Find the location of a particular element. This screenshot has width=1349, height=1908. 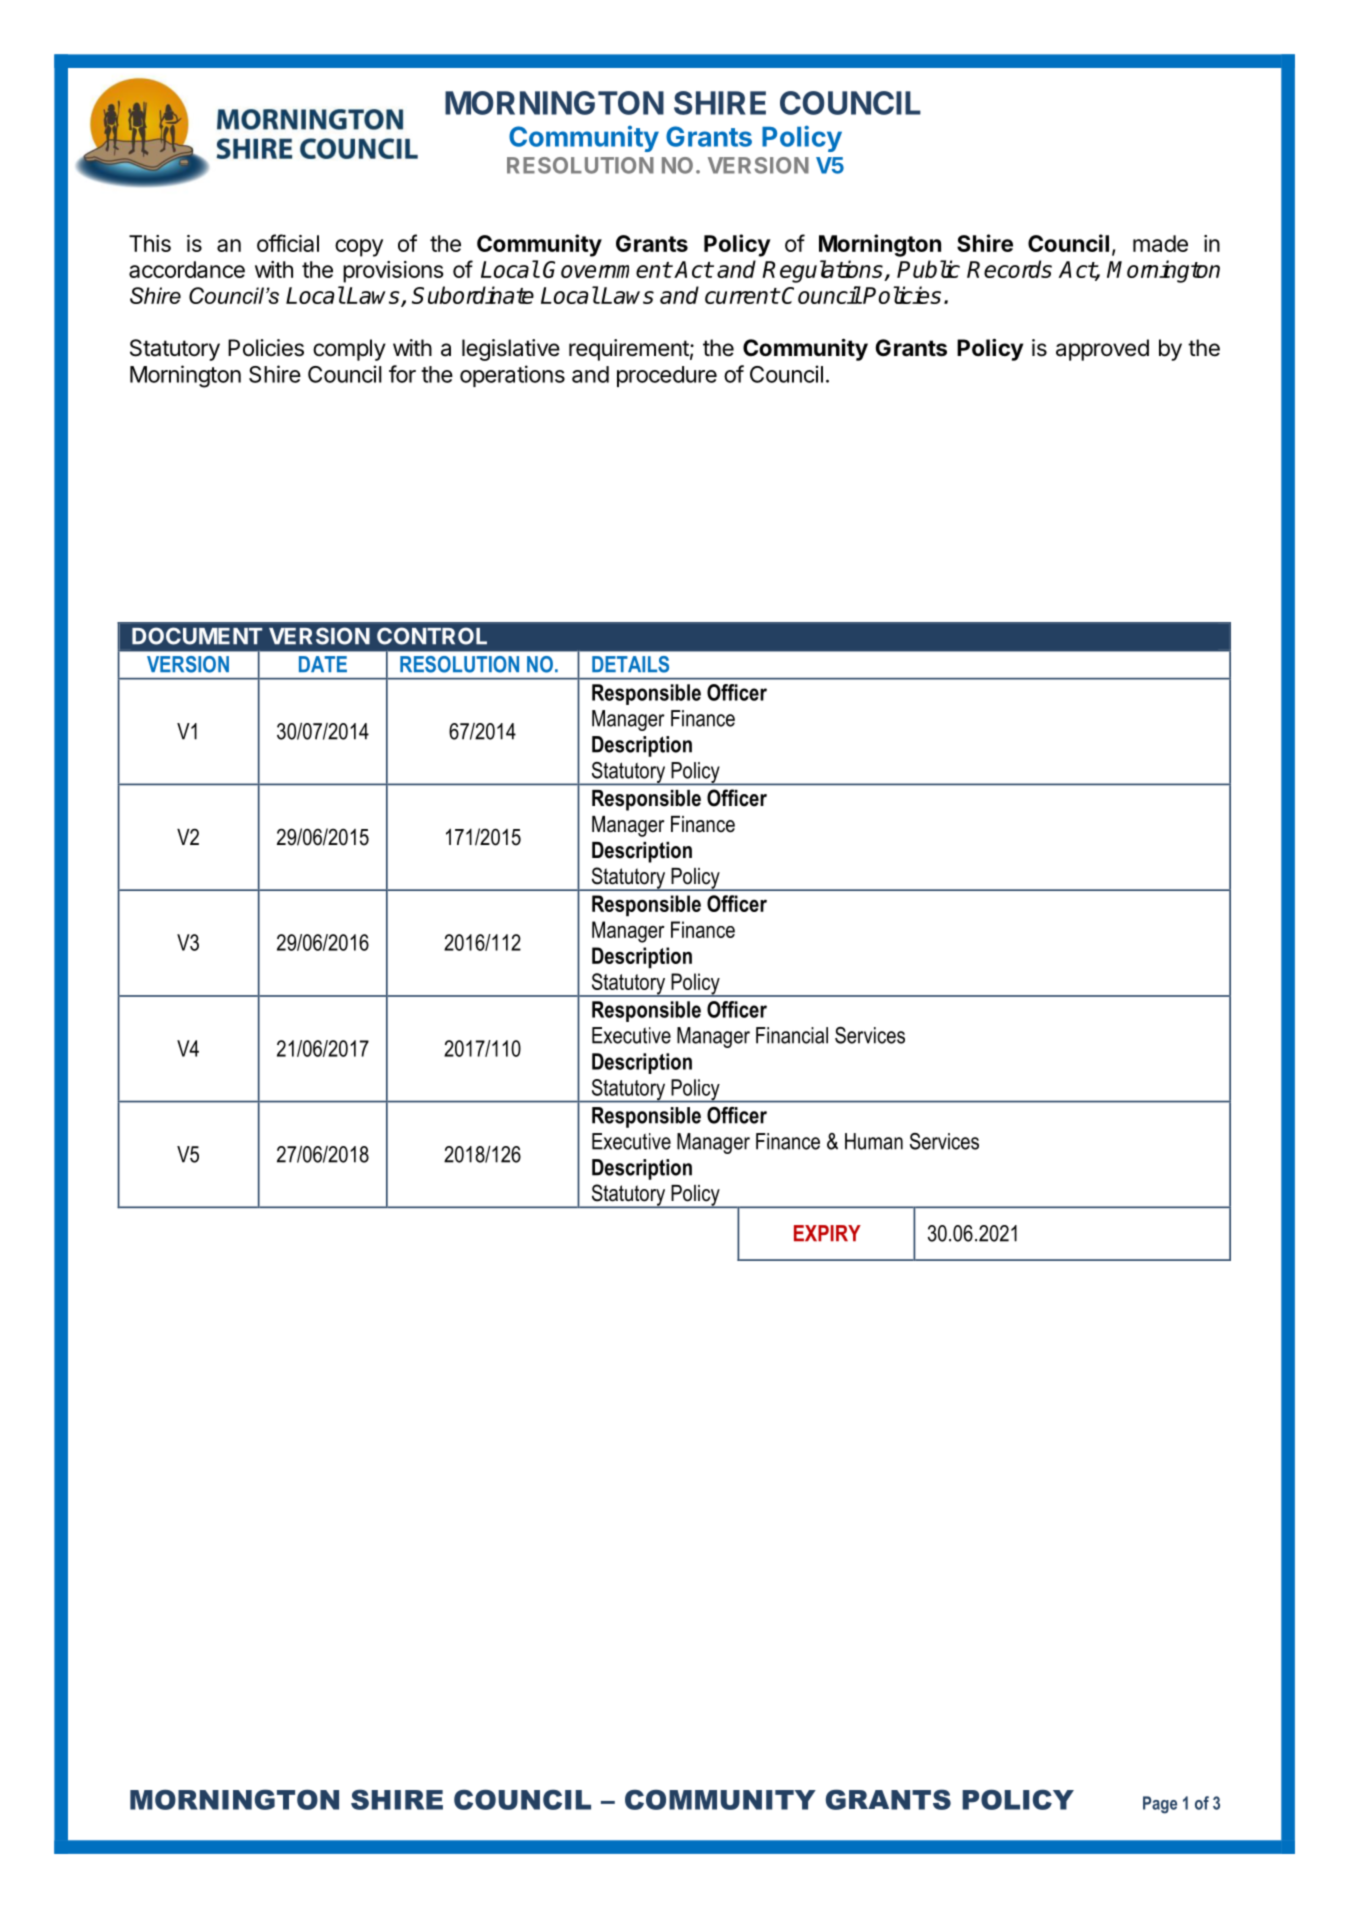

DOCUMENT is located at coordinates (197, 636).
